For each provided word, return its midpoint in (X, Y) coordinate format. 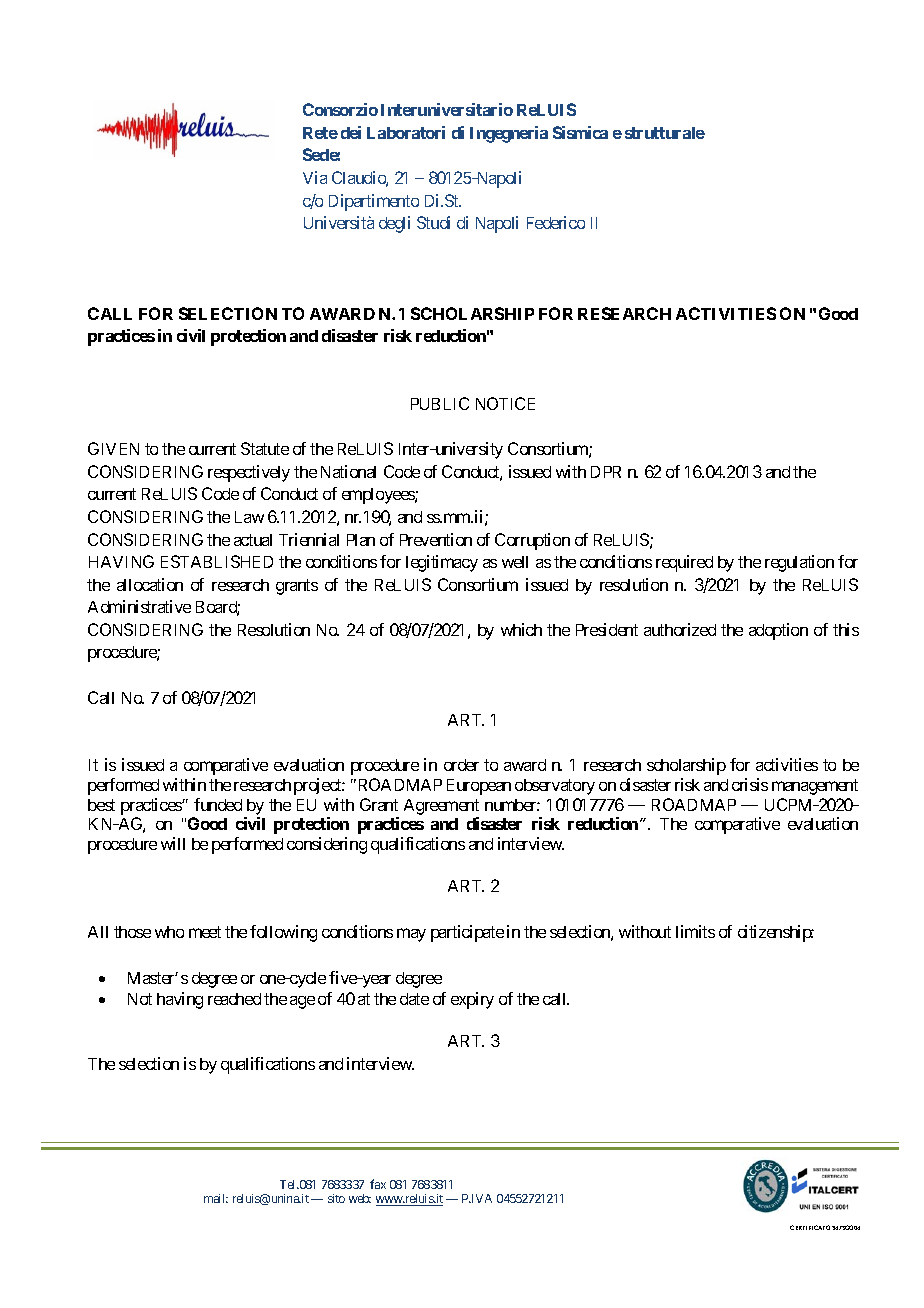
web (360, 1198)
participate (467, 933)
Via (315, 177)
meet (205, 932)
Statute (265, 448)
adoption (778, 631)
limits (695, 931)
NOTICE (505, 403)
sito (336, 1198)
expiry (472, 1000)
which (521, 629)
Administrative (139, 606)
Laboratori (406, 132)
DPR (606, 472)
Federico (556, 222)
